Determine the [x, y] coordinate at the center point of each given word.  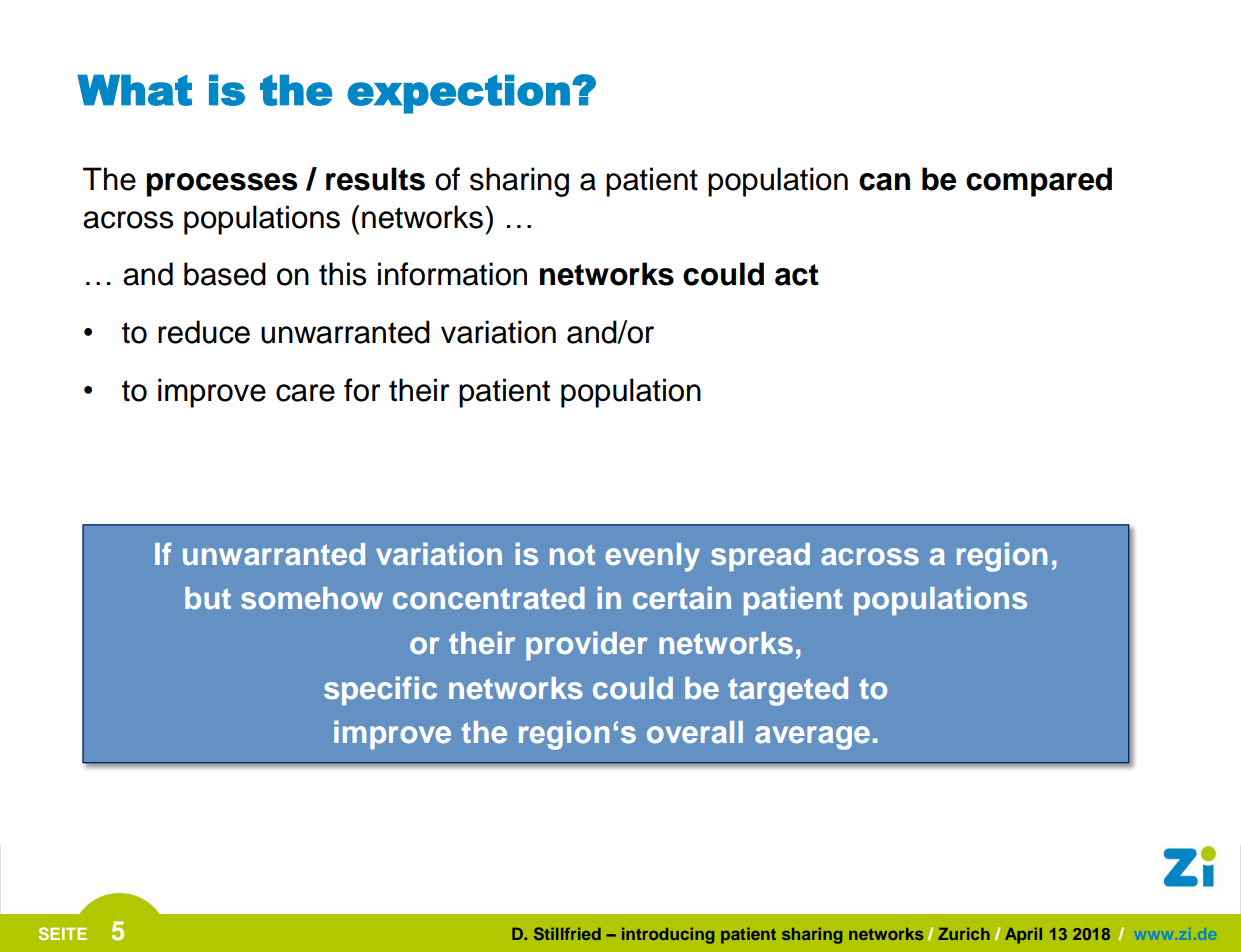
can [884, 182]
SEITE [62, 933]
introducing [668, 935]
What [134, 90]
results [375, 179]
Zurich [964, 933]
